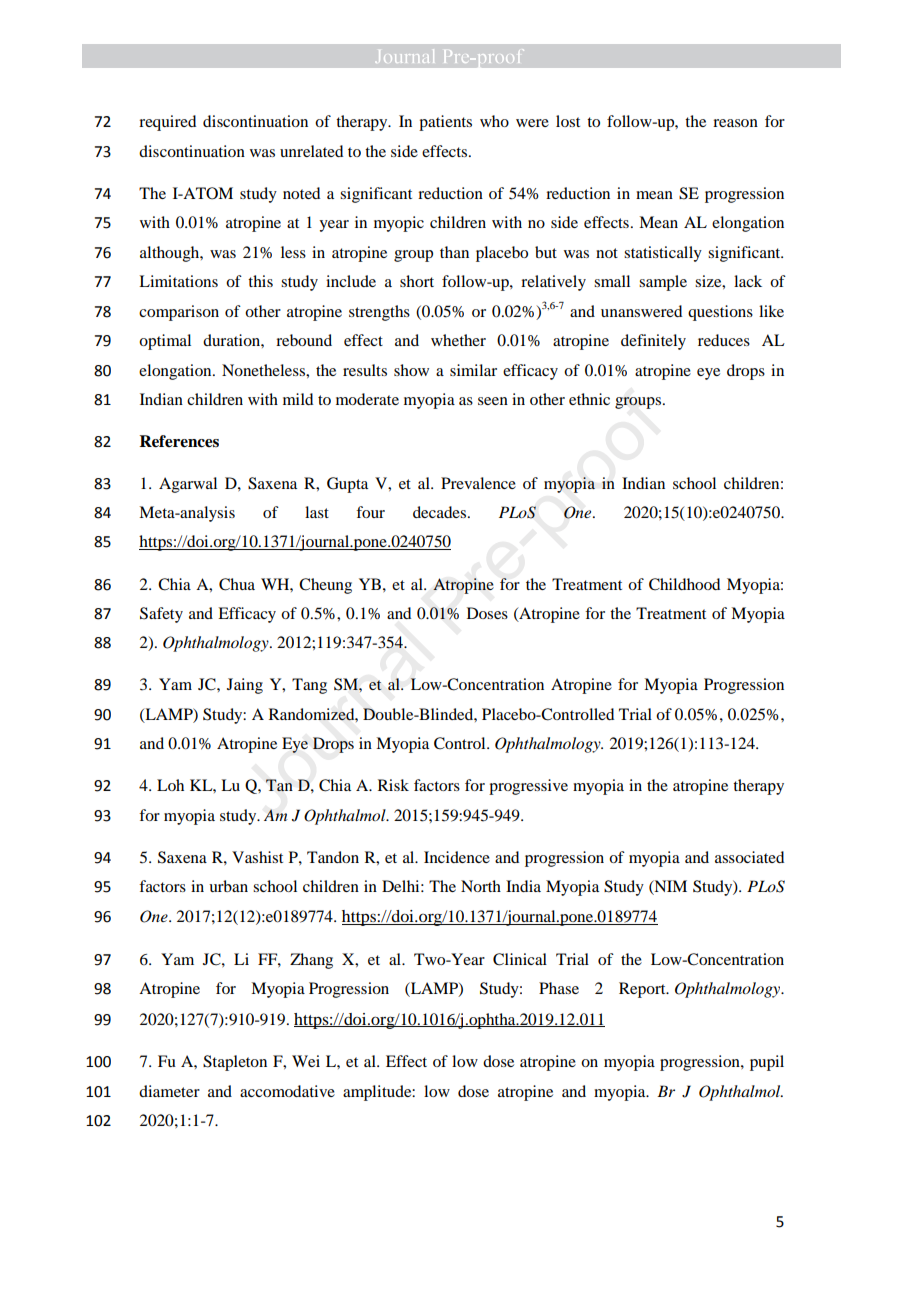 The image size is (924, 1308). What do you see at coordinates (445, 123) in the screenshot?
I see `patients` at bounding box center [445, 123].
